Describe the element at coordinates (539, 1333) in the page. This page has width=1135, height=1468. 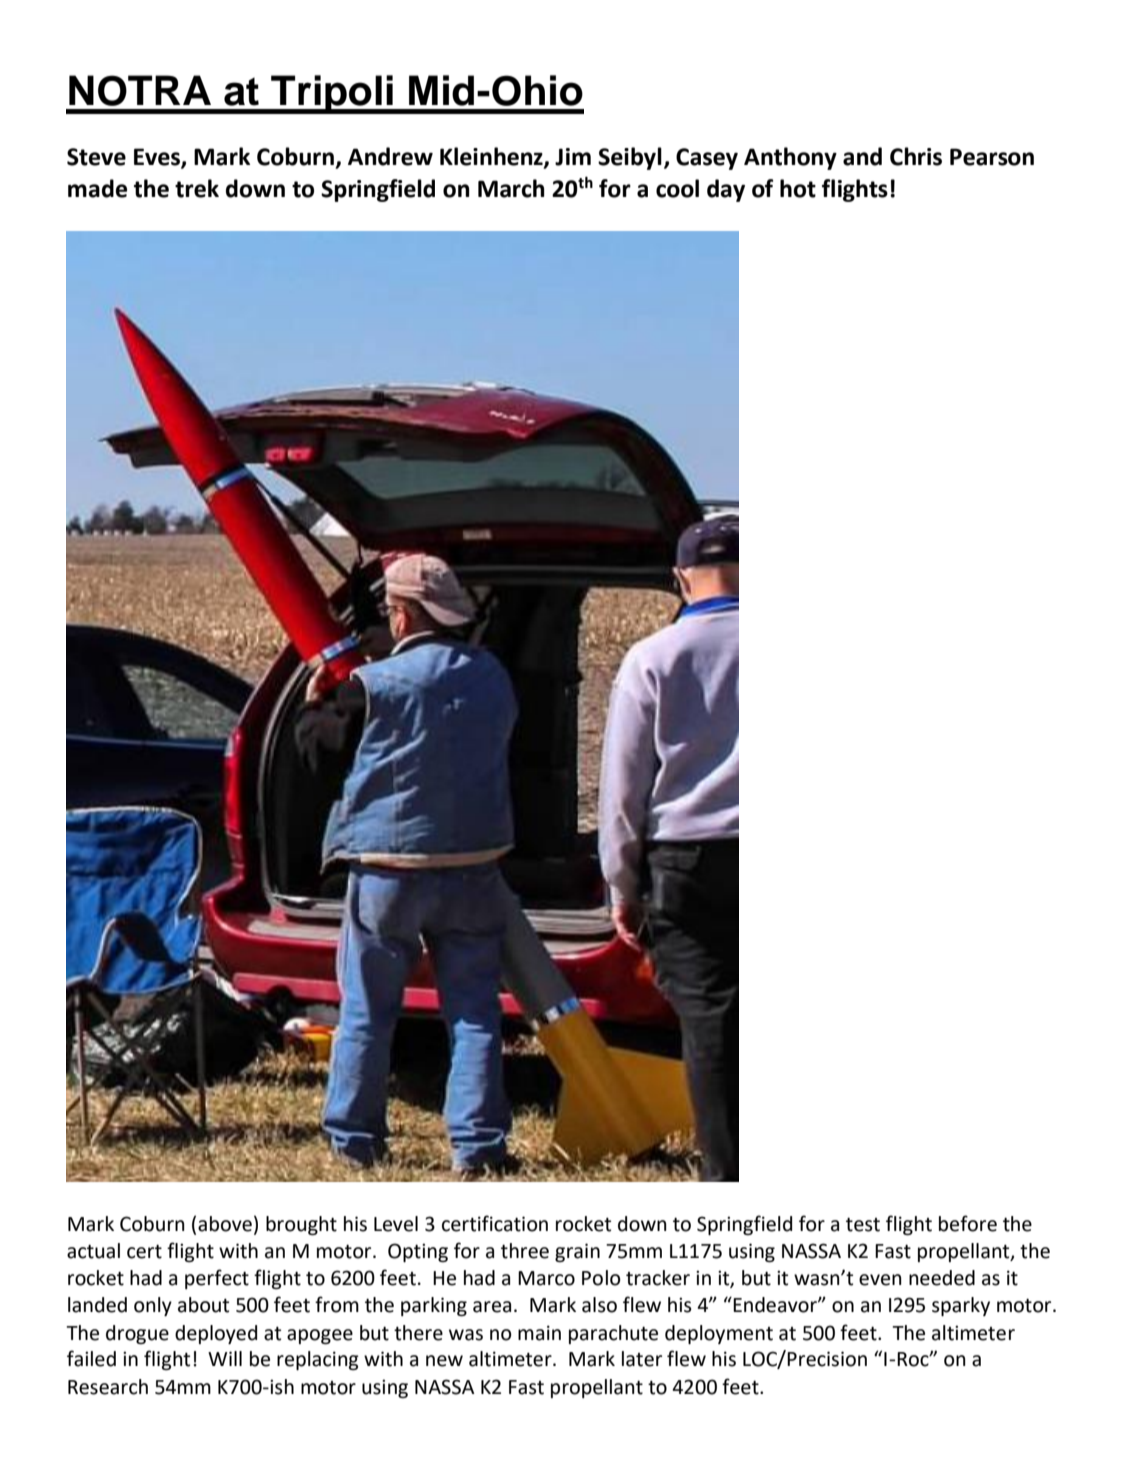
I see `main` at that location.
